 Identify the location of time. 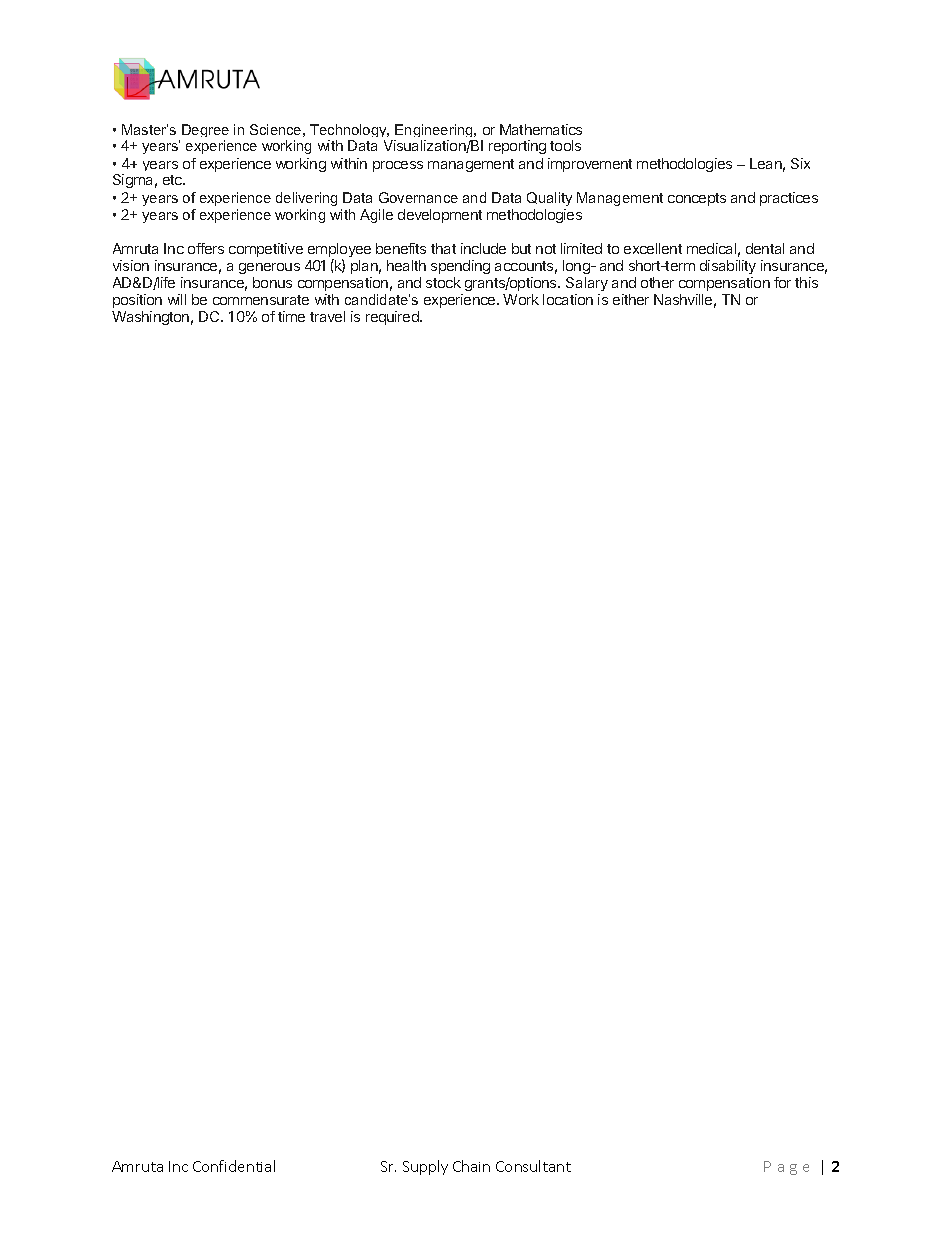
(291, 316).
